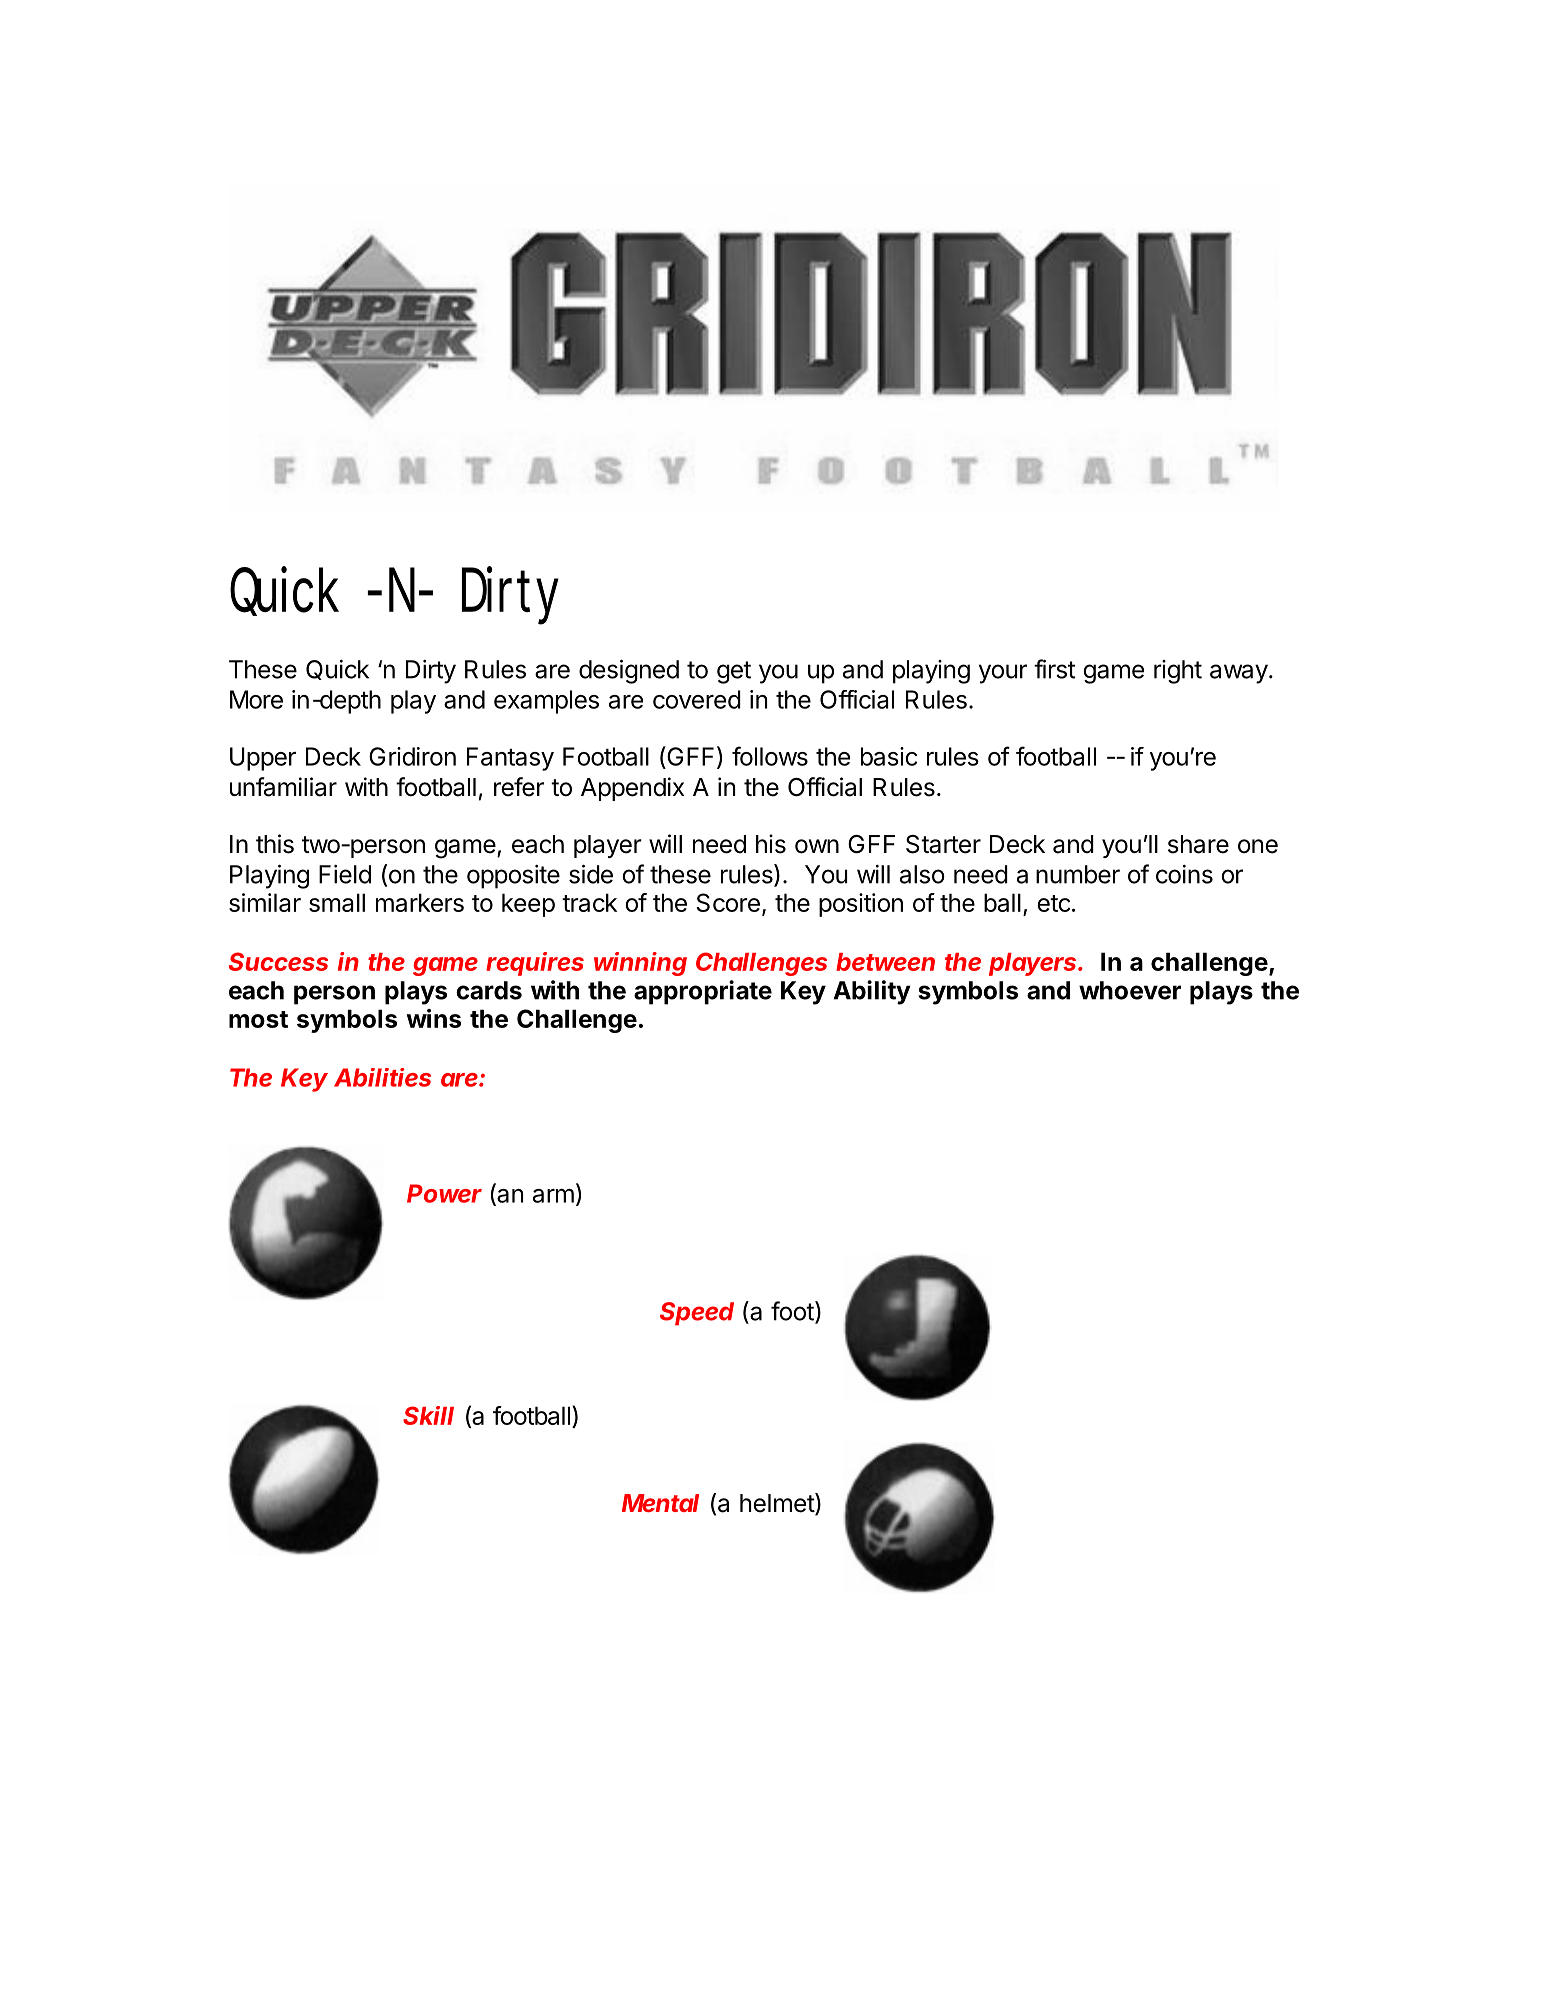 The height and width of the document is (2006, 1550). What do you see at coordinates (660, 1503) in the document?
I see `Mental` at bounding box center [660, 1503].
